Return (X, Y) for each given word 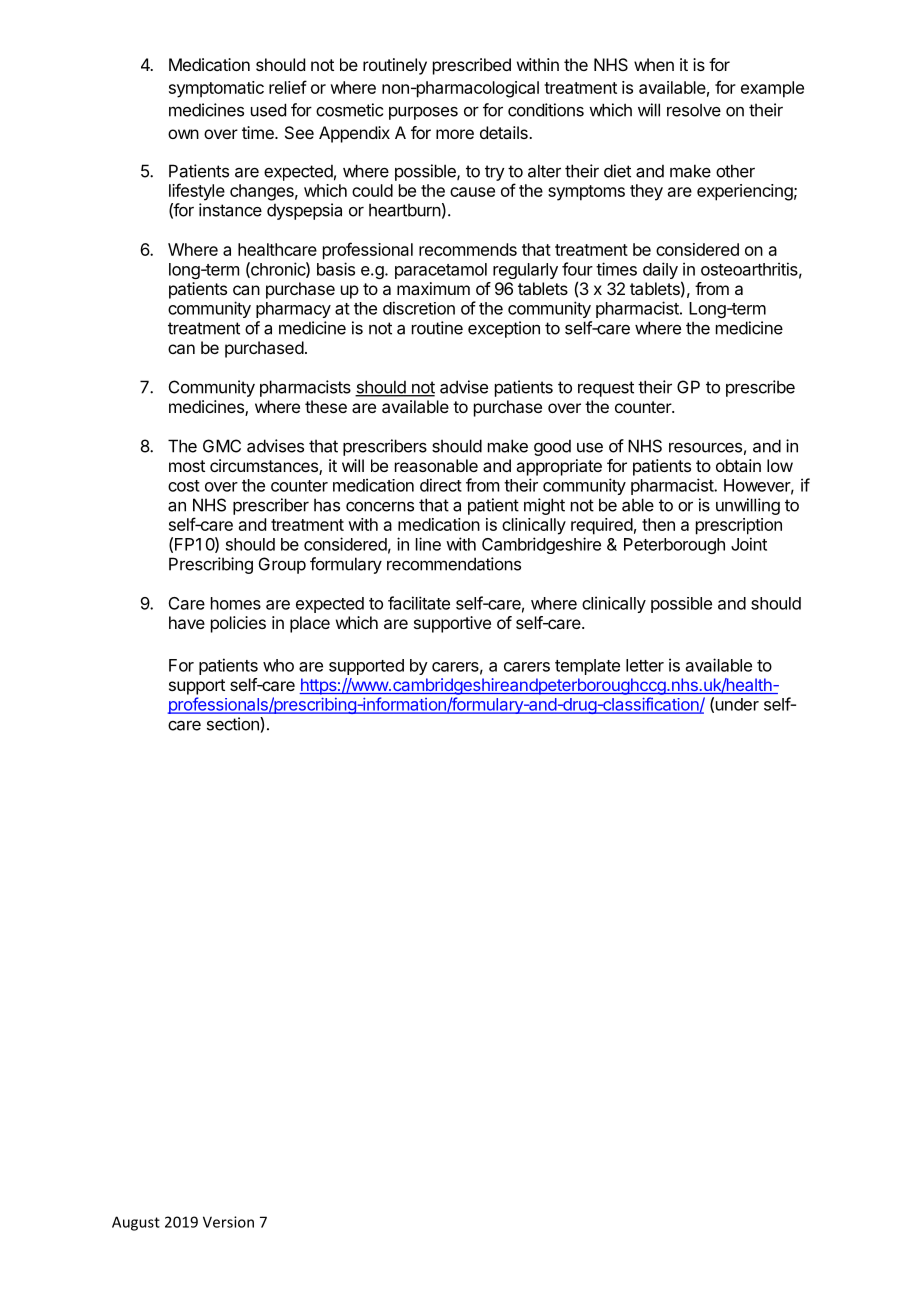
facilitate (419, 603)
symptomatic (216, 89)
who (278, 665)
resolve (694, 110)
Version (228, 1222)
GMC (222, 446)
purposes (423, 113)
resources (705, 447)
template (587, 667)
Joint (749, 544)
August (136, 1223)
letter (645, 665)
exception (504, 329)
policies (238, 624)
